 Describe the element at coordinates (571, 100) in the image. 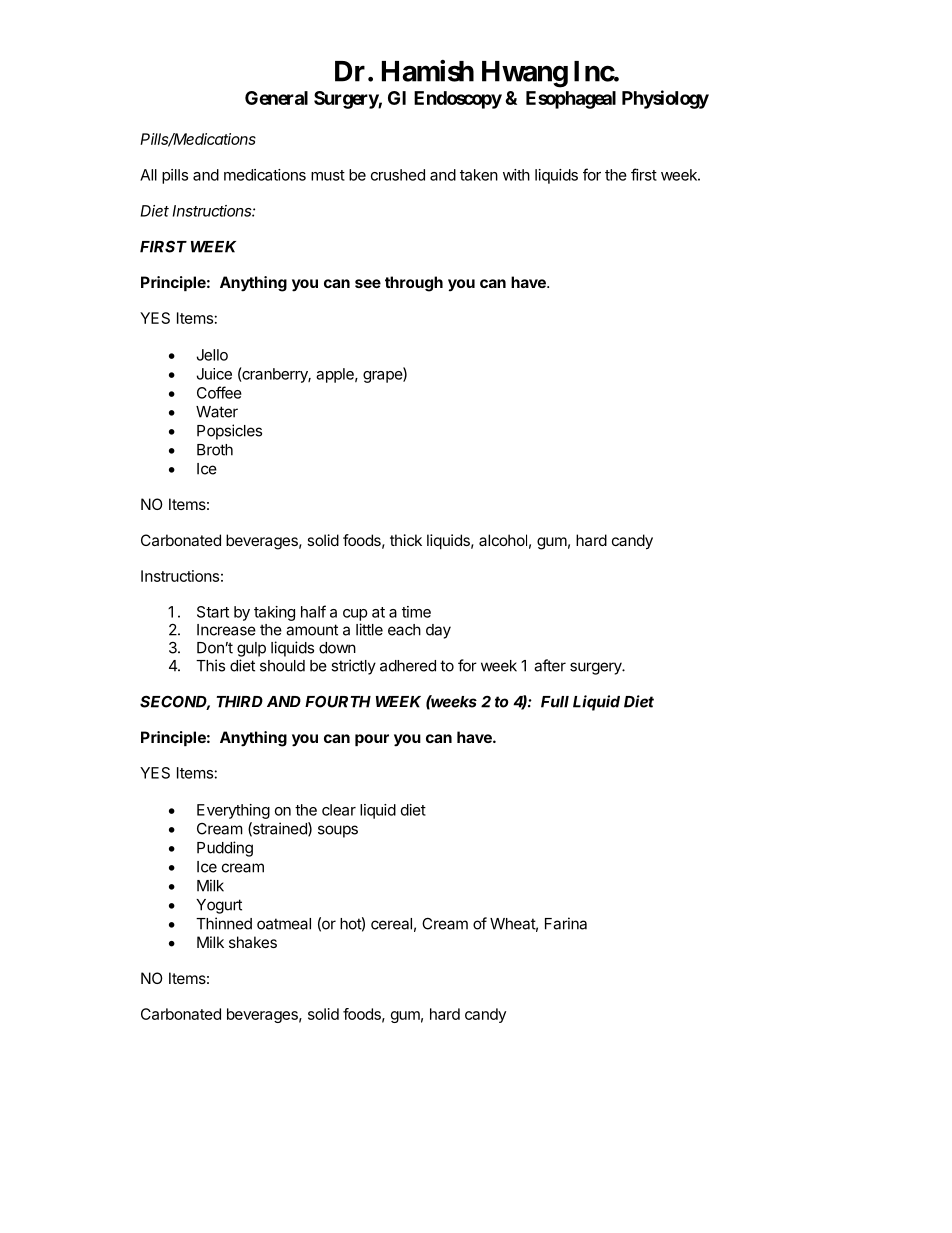

I see `Esophageal` at that location.
